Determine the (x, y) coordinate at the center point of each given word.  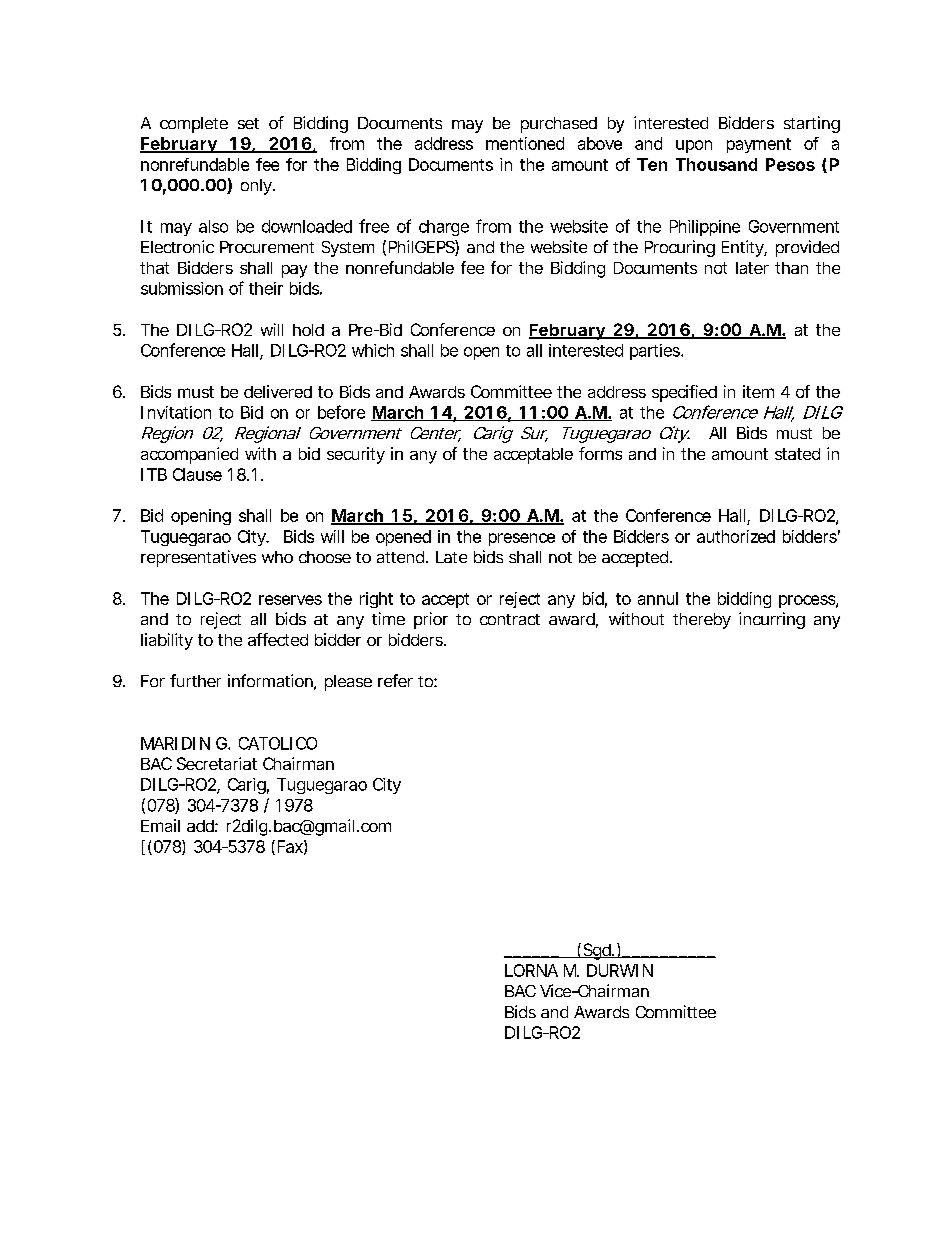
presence (522, 539)
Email (160, 825)
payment (759, 145)
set (248, 123)
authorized (736, 536)
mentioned (525, 143)
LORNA (531, 970)
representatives (198, 558)
